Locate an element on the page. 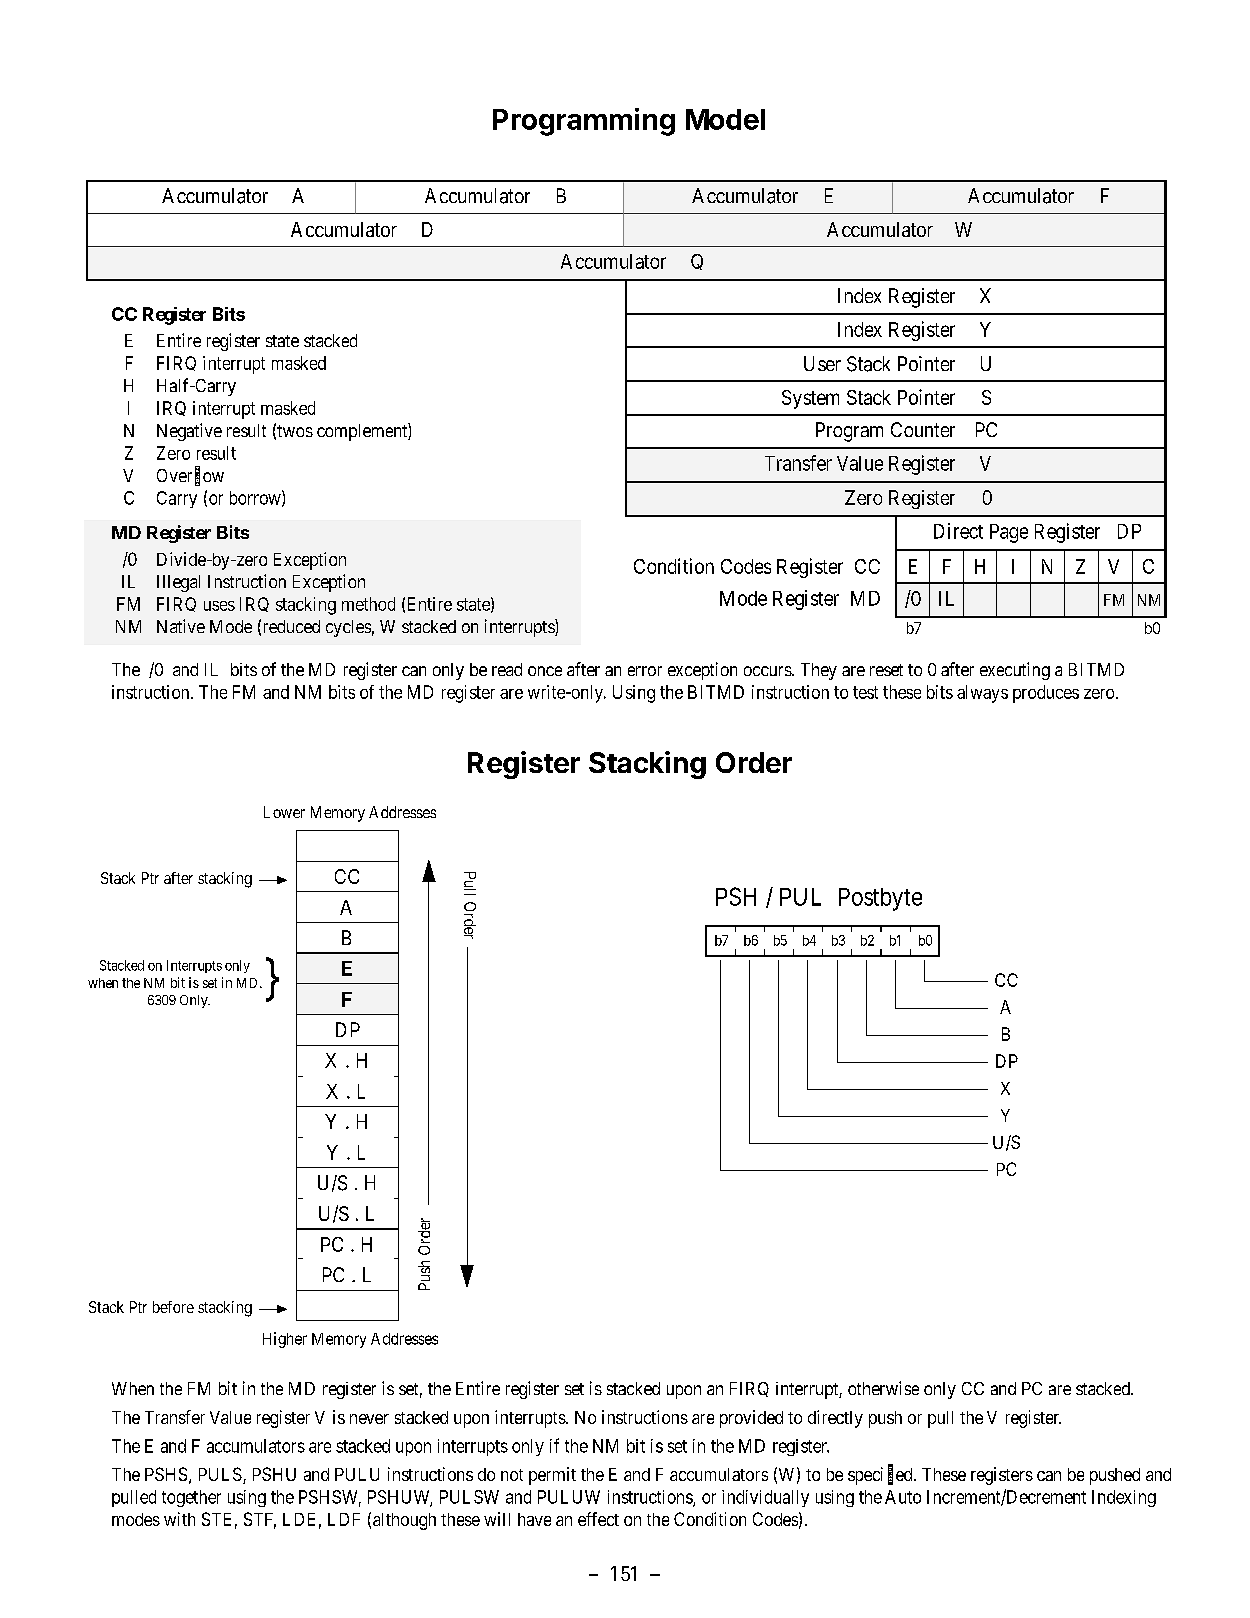 The height and width of the document is (1618, 1250). System is located at coordinates (810, 399).
